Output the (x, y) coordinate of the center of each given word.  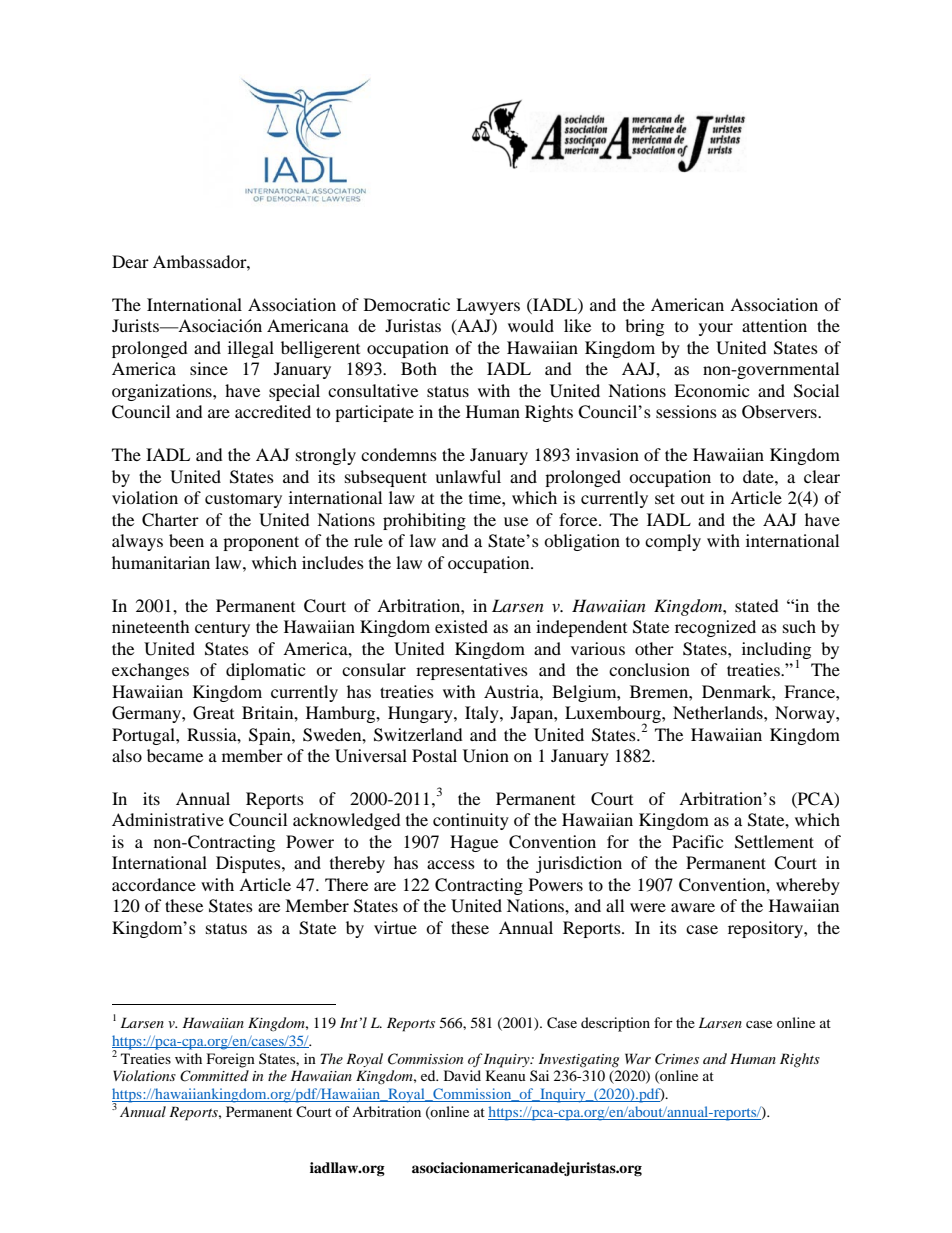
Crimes (677, 1059)
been (186, 540)
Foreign (231, 1060)
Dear (130, 261)
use (516, 521)
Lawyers (488, 306)
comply (673, 542)
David (462, 1075)
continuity (471, 821)
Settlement (774, 842)
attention (774, 325)
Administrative (168, 819)
